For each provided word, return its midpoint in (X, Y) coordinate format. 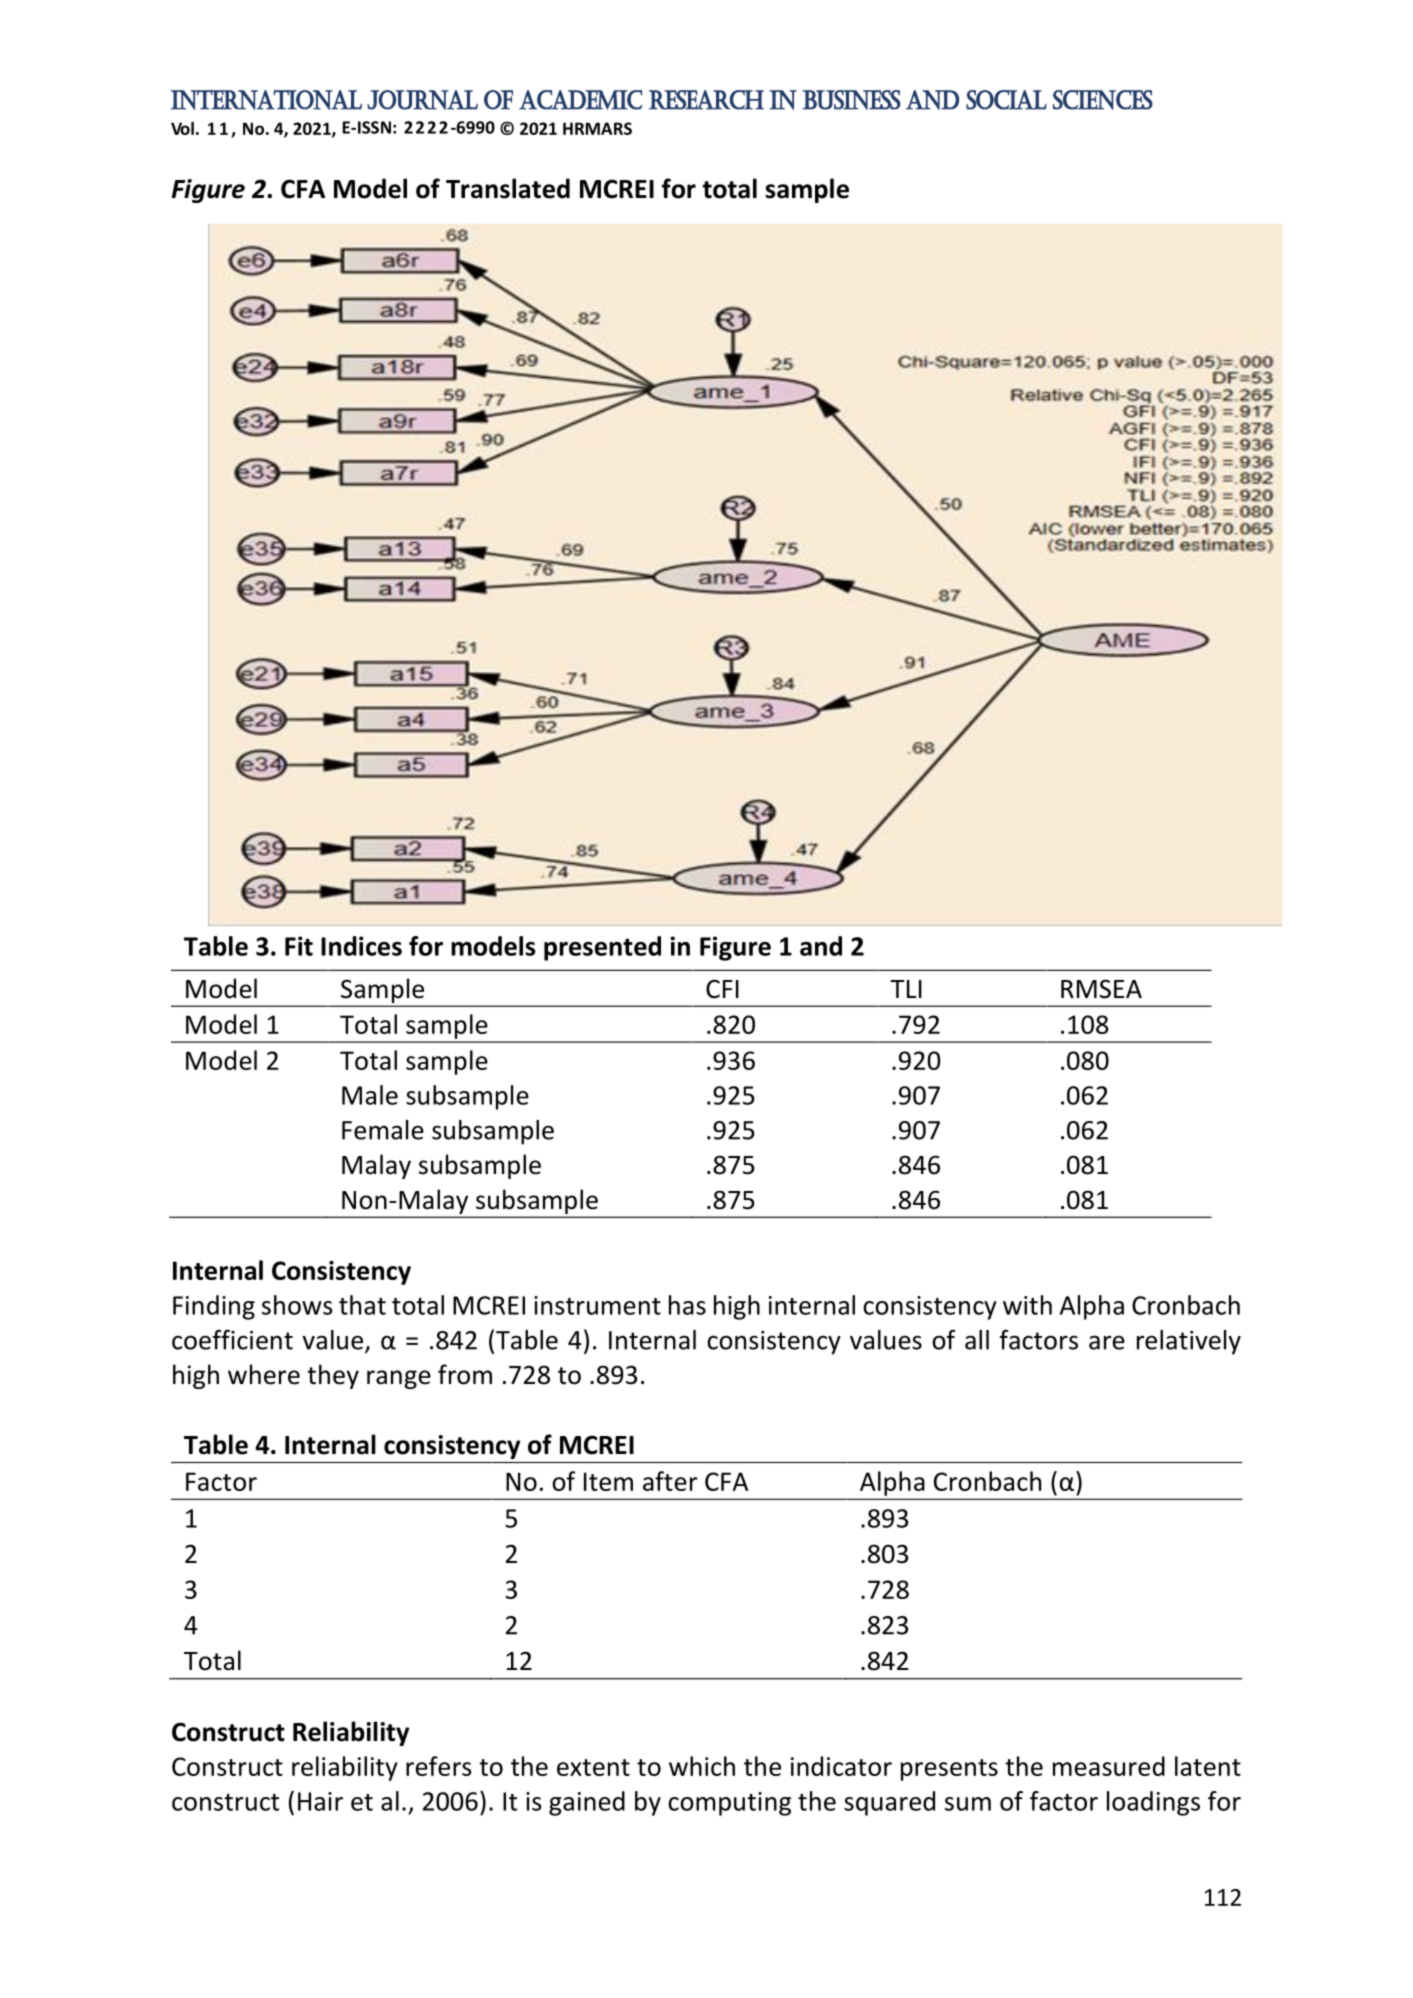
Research (706, 100)
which (702, 1766)
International (266, 100)
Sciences (1103, 100)
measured (1109, 1766)
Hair (320, 1801)
